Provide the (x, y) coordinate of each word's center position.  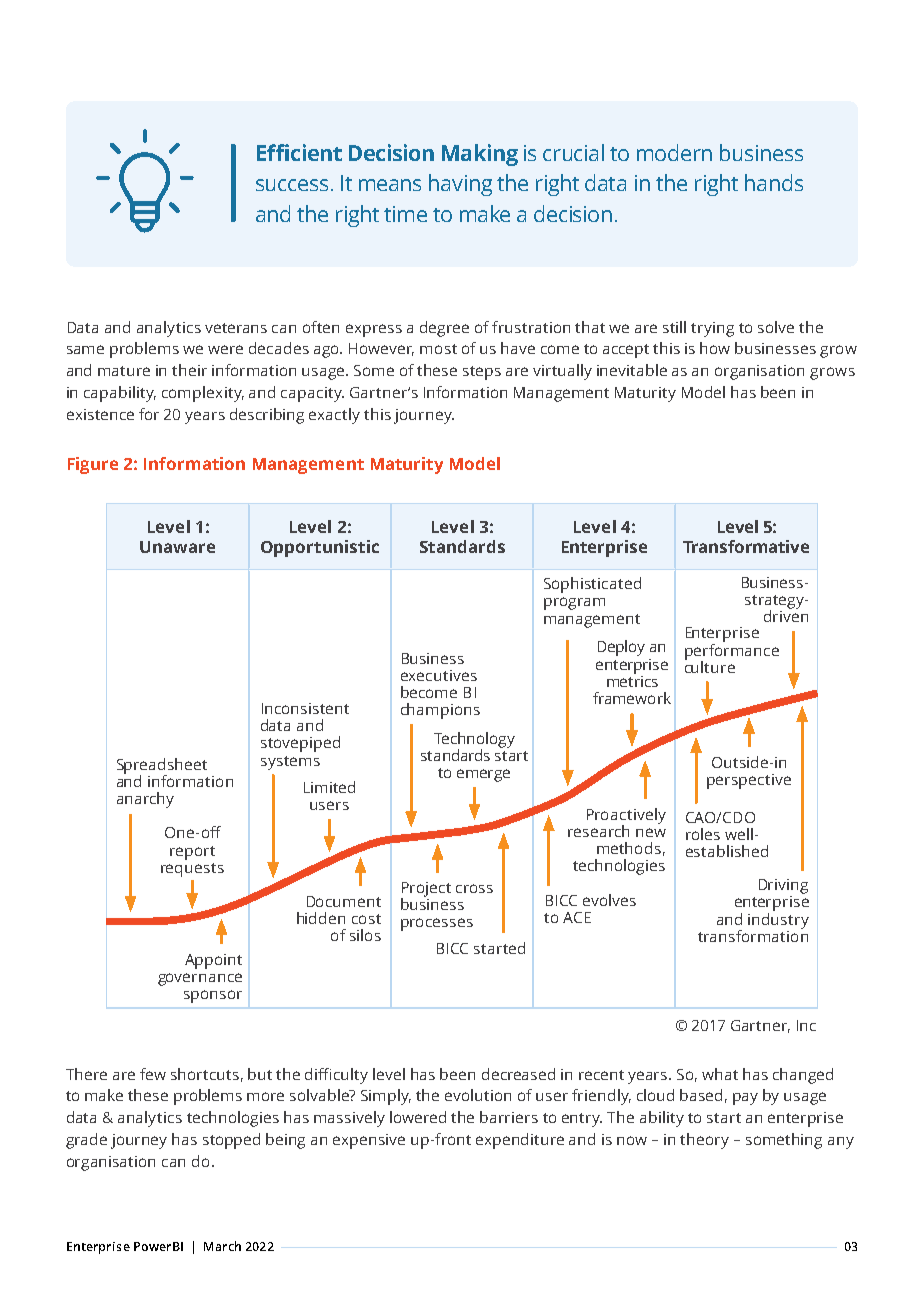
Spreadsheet (162, 767)
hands (774, 182)
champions (440, 711)
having (460, 185)
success (292, 185)
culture (710, 665)
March (222, 1246)
